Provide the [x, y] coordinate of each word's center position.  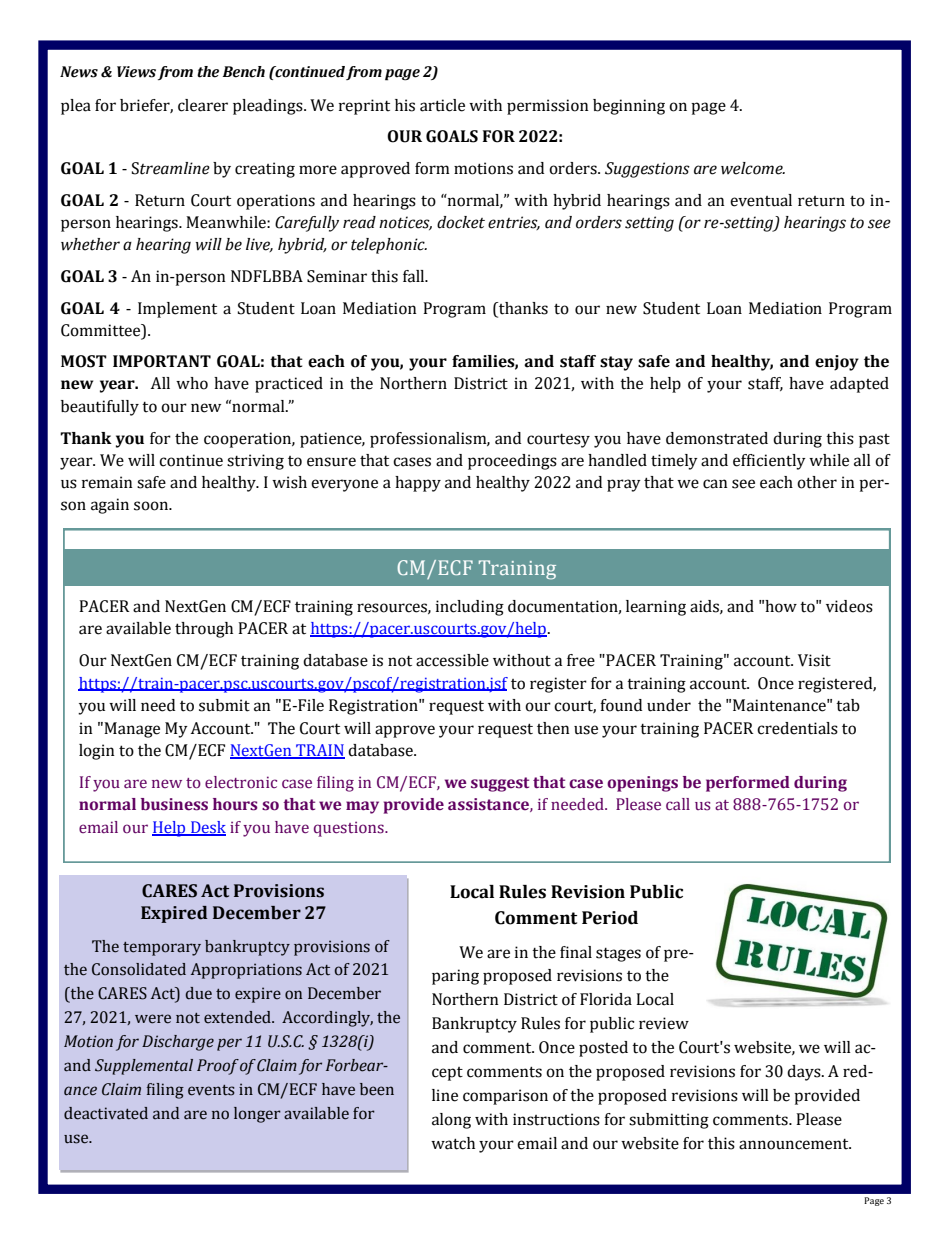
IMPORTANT [162, 361]
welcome [753, 168]
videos [849, 606]
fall [415, 276]
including [470, 608]
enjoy [837, 363]
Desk [207, 828]
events [211, 1090]
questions [350, 829]
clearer [203, 105]
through [204, 630]
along [451, 1121]
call [678, 804]
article [442, 105]
